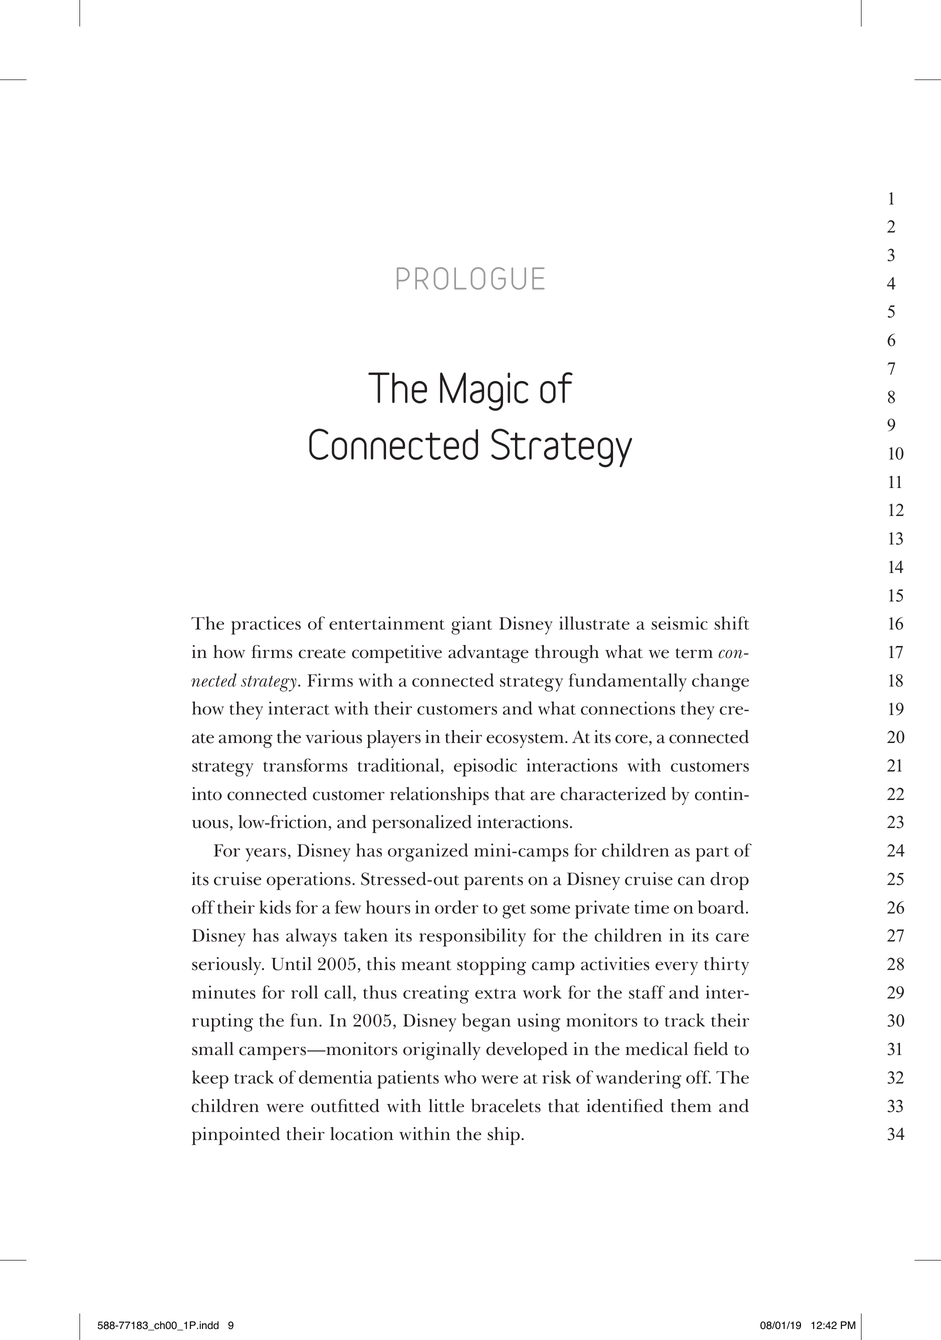 The width and height of the image is (941, 1340). I want to click on advantage, so click(488, 654).
